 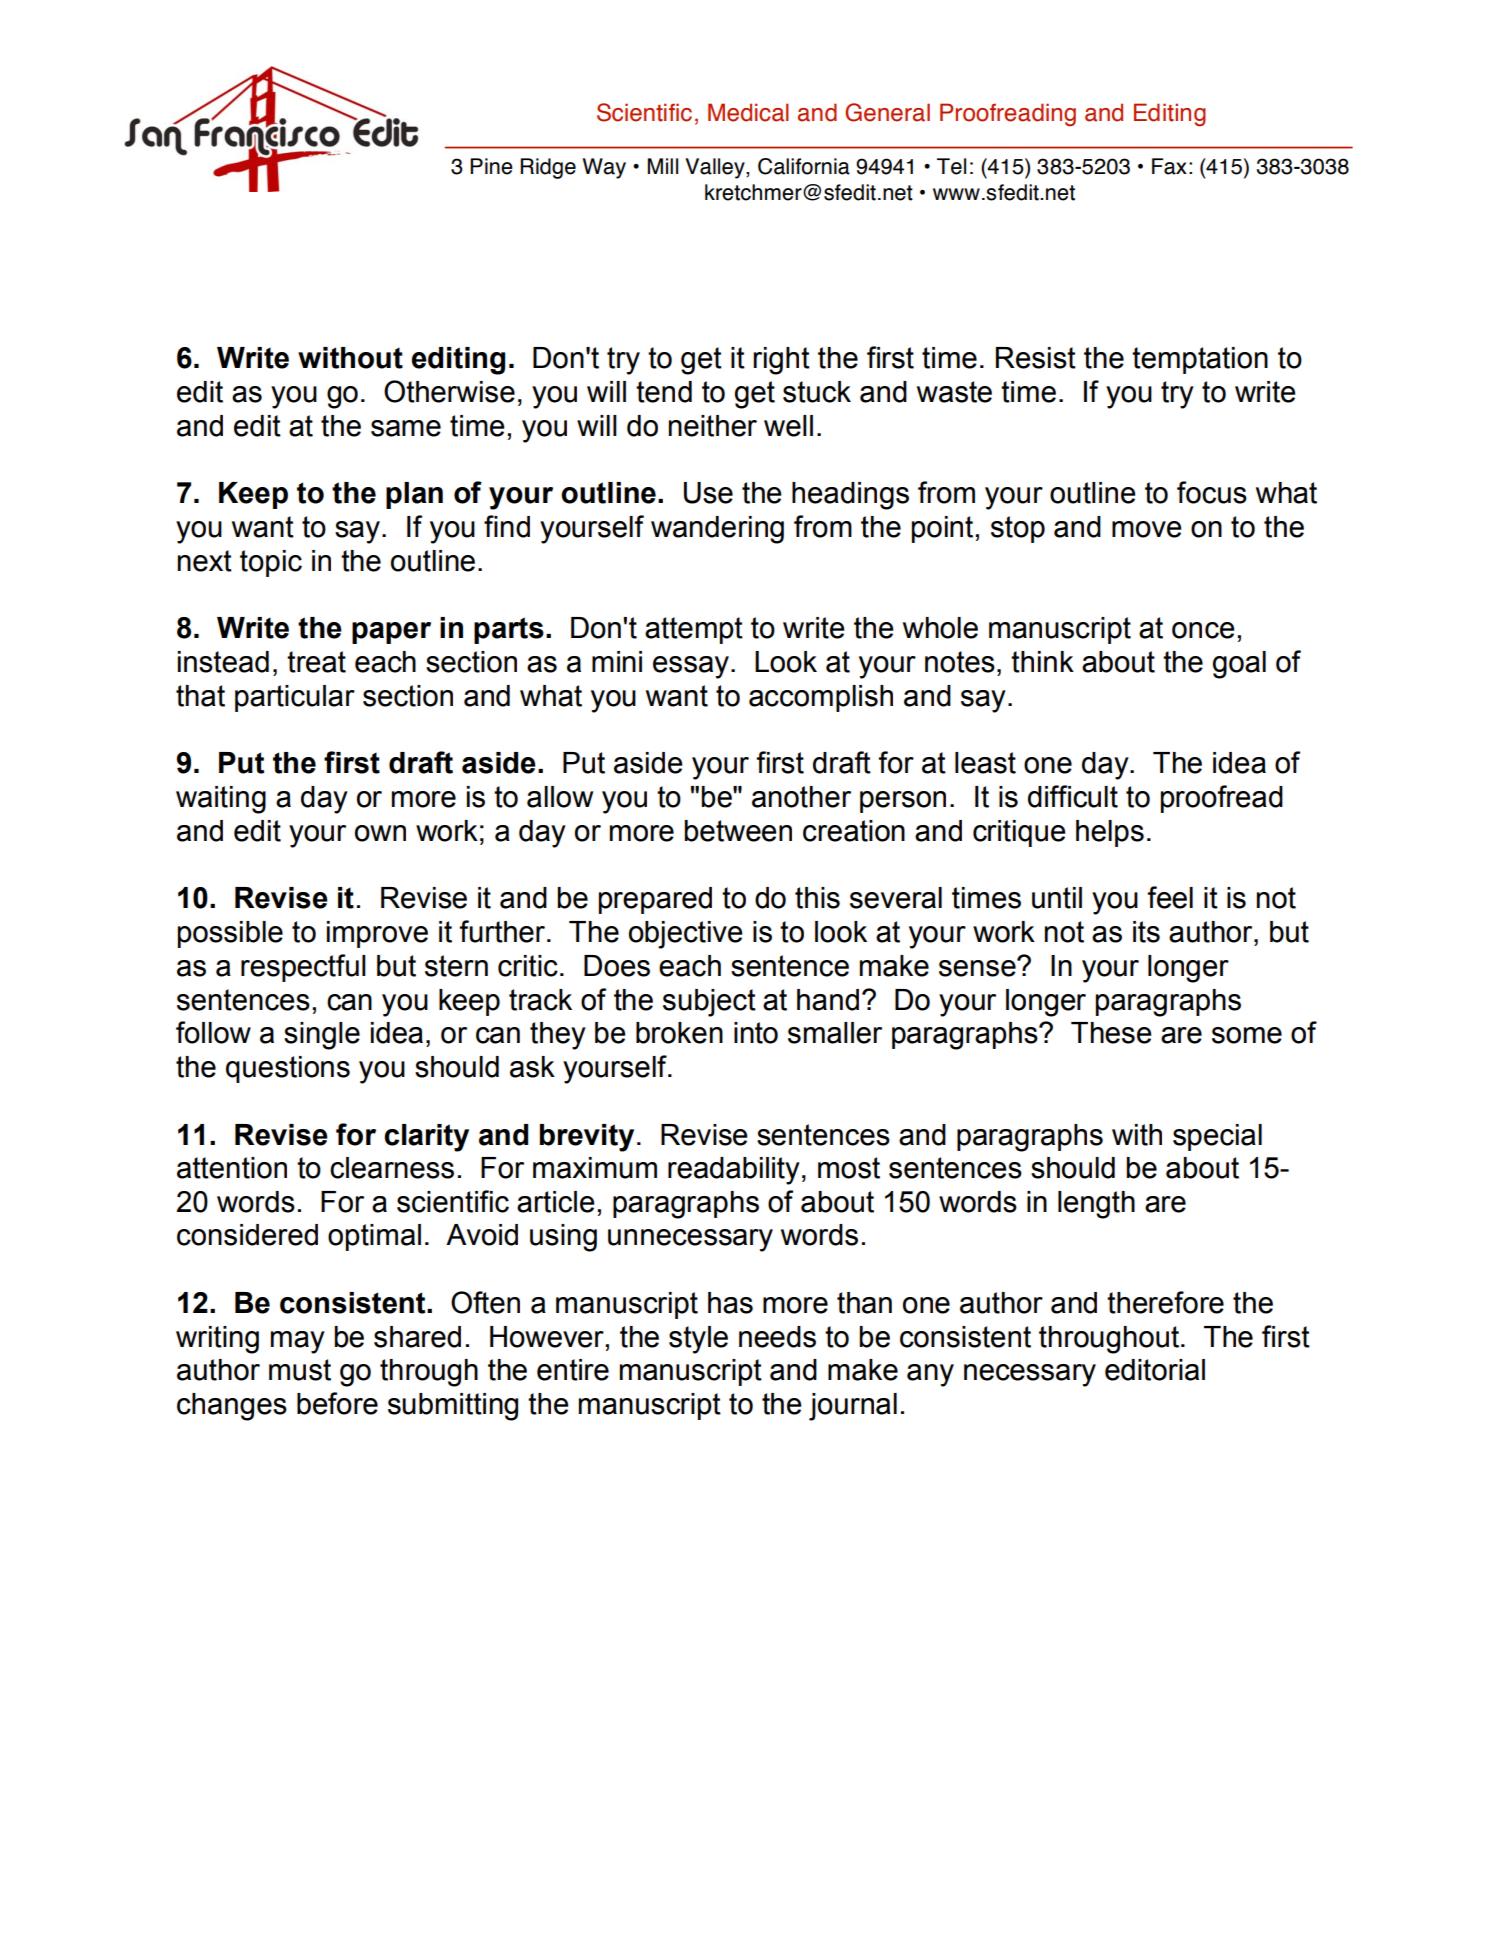 I want to click on Valley, so click(x=716, y=168).
